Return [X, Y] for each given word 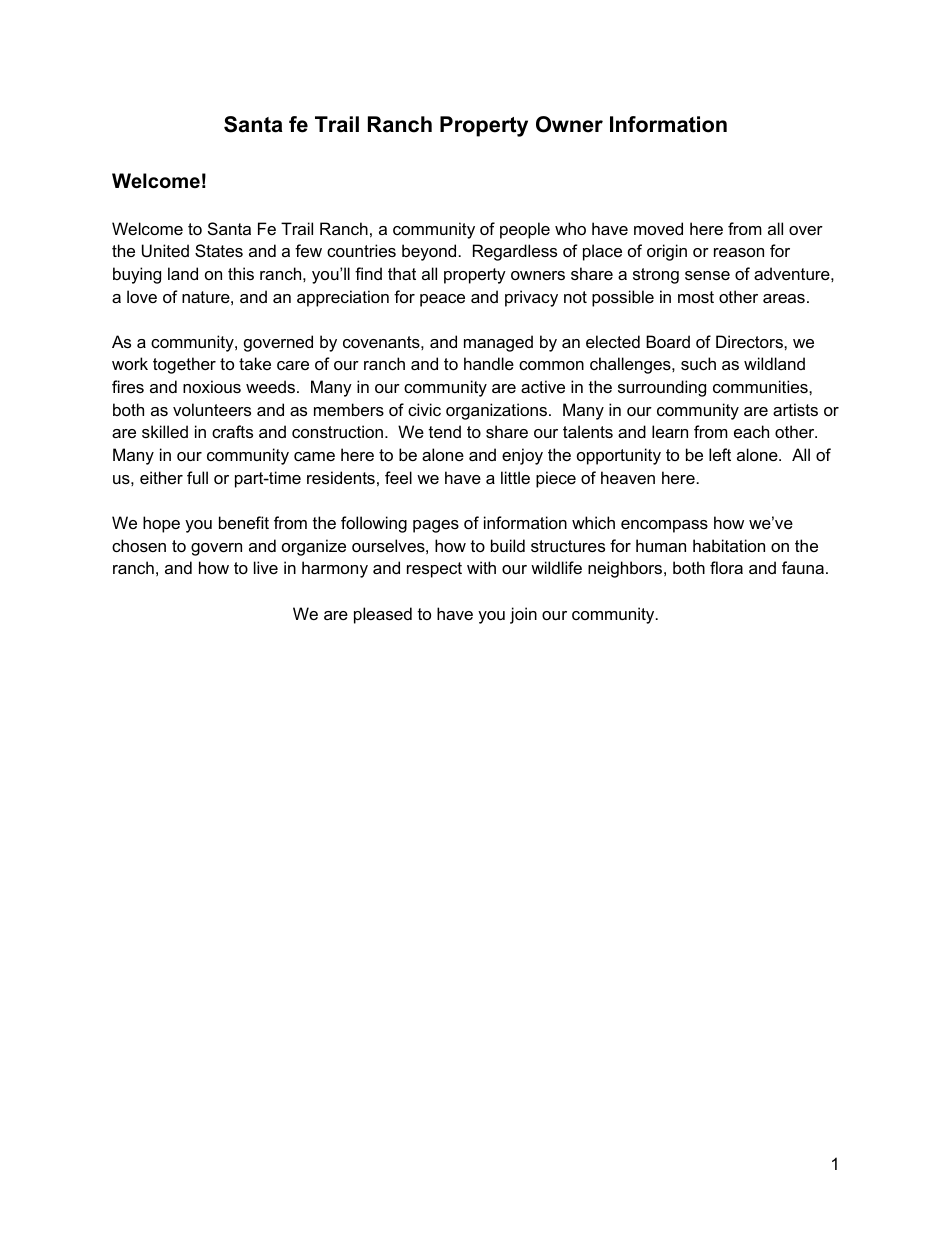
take [255, 363]
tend [445, 431]
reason [739, 252]
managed [498, 343]
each [751, 431]
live [266, 567]
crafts [232, 431]
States [219, 250]
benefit [244, 522]
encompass [664, 526]
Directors [750, 341]
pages [436, 526]
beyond [429, 252]
